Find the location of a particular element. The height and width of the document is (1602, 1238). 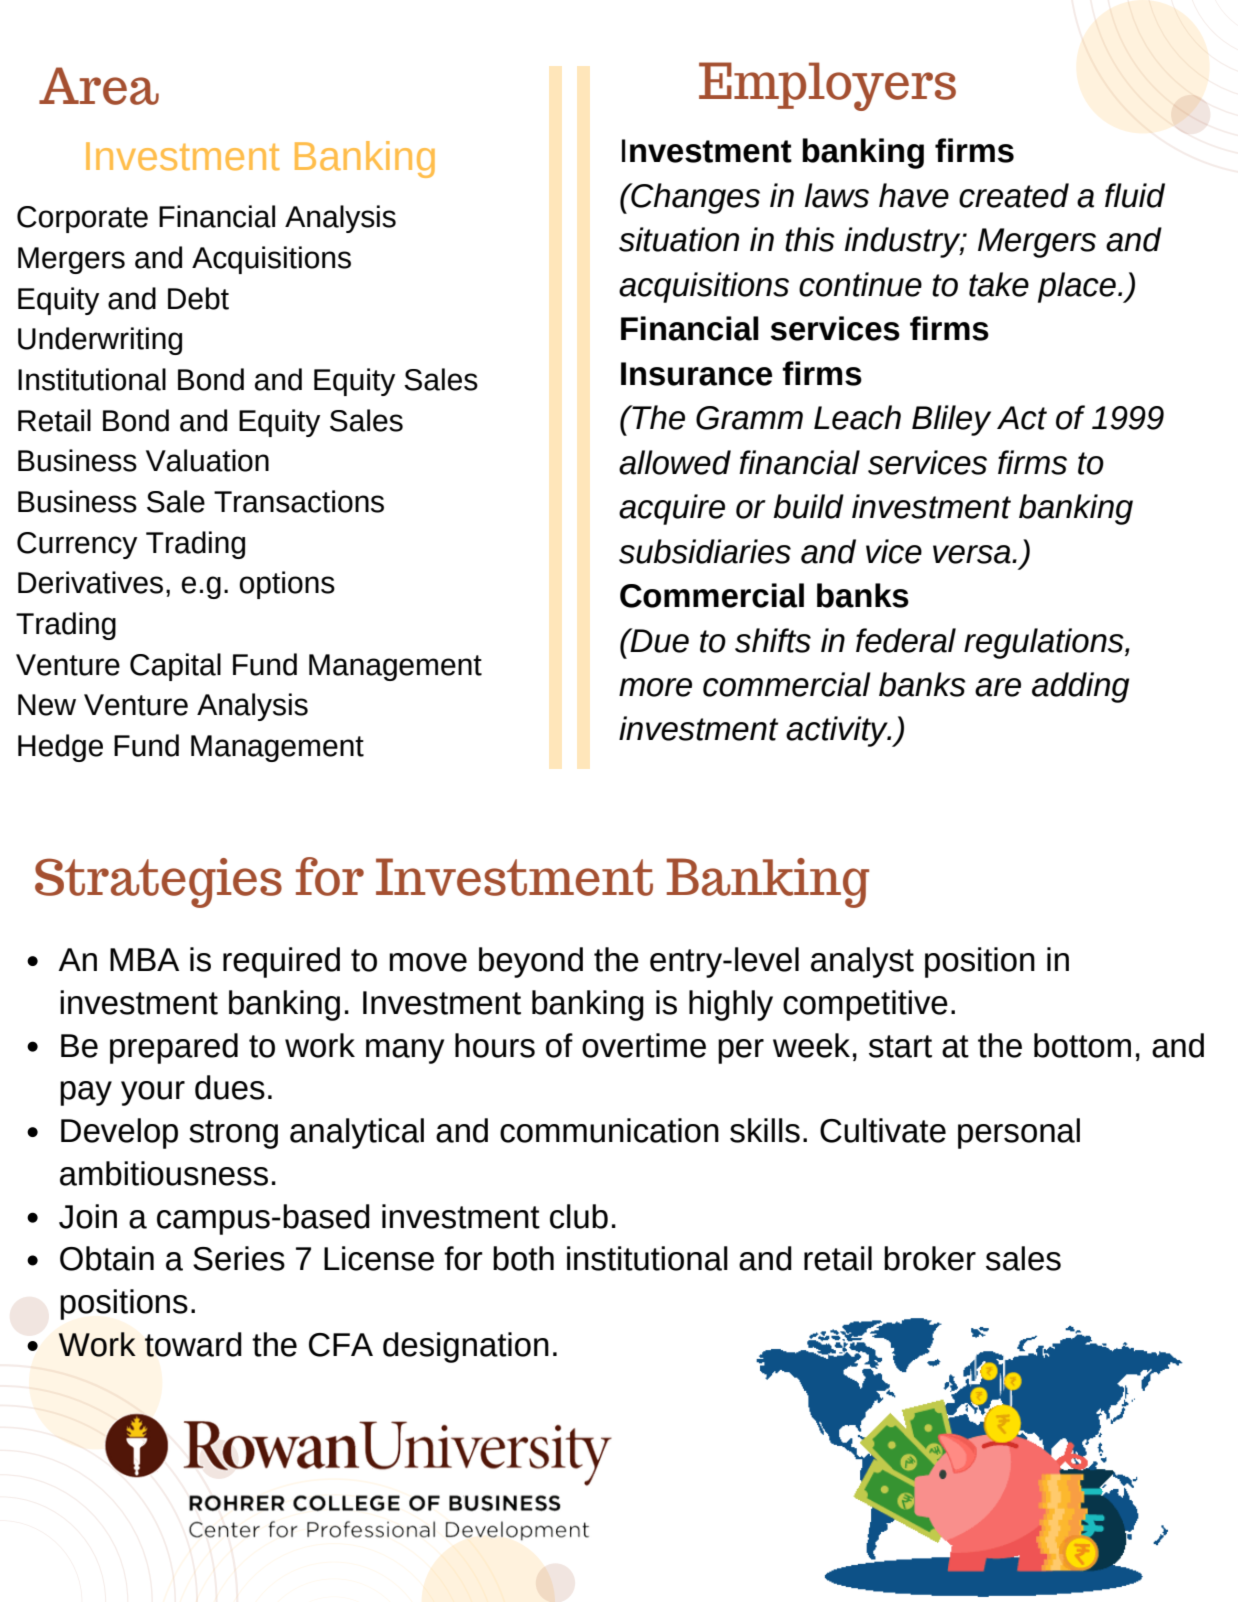

created is located at coordinates (1014, 195).
